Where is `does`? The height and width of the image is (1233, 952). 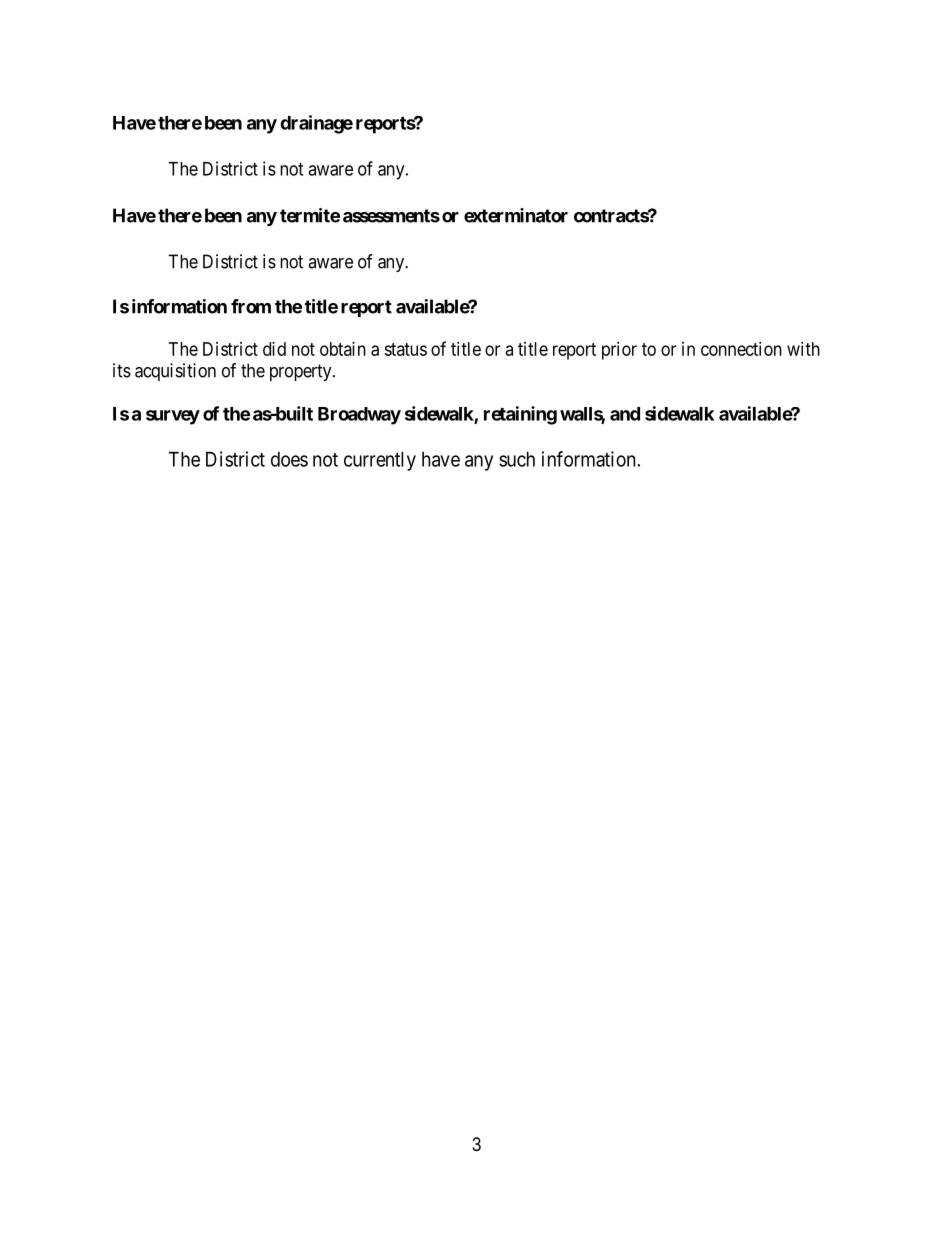
does is located at coordinates (289, 459).
